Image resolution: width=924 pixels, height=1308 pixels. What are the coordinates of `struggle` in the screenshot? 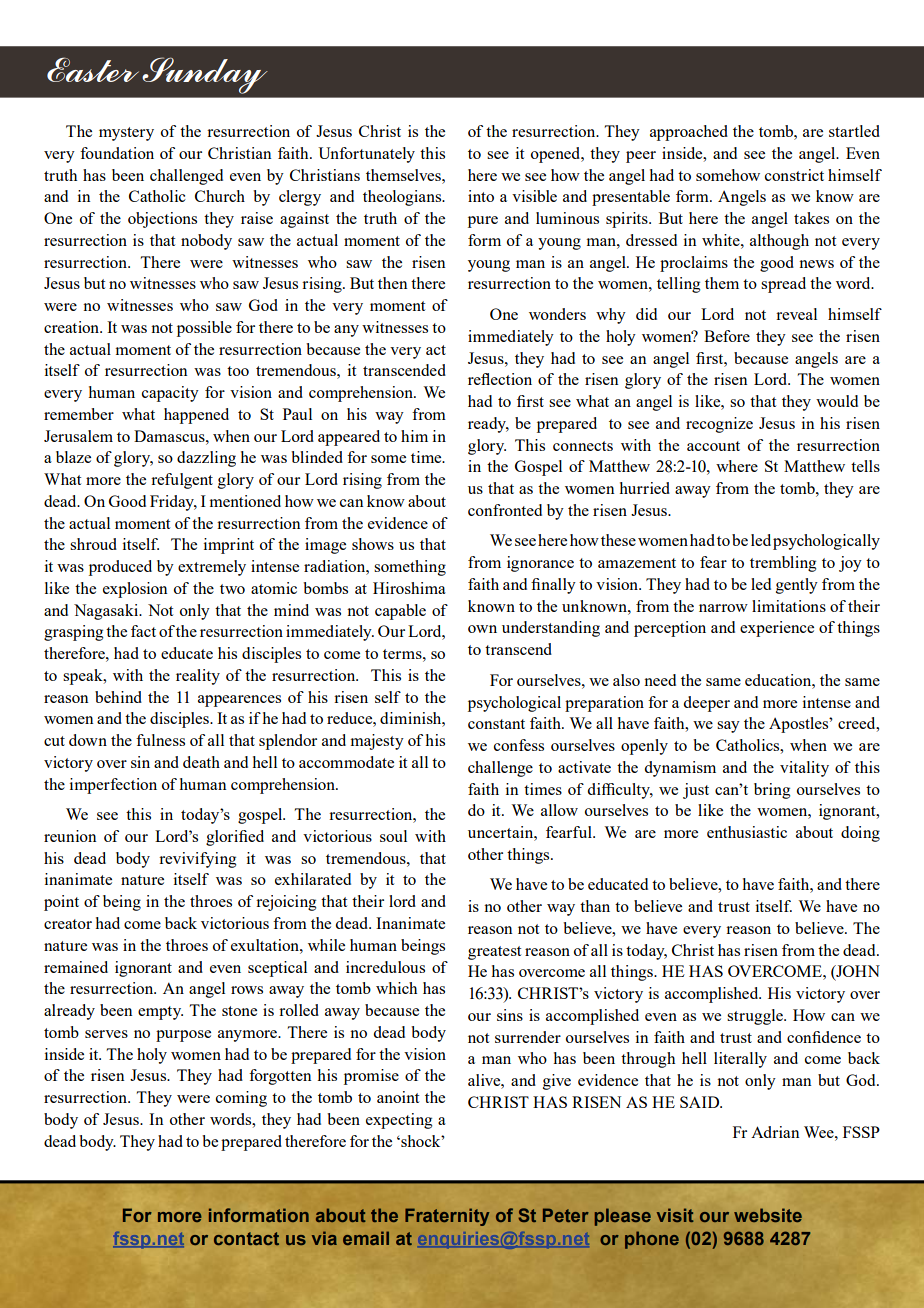 It's located at (756, 1017).
